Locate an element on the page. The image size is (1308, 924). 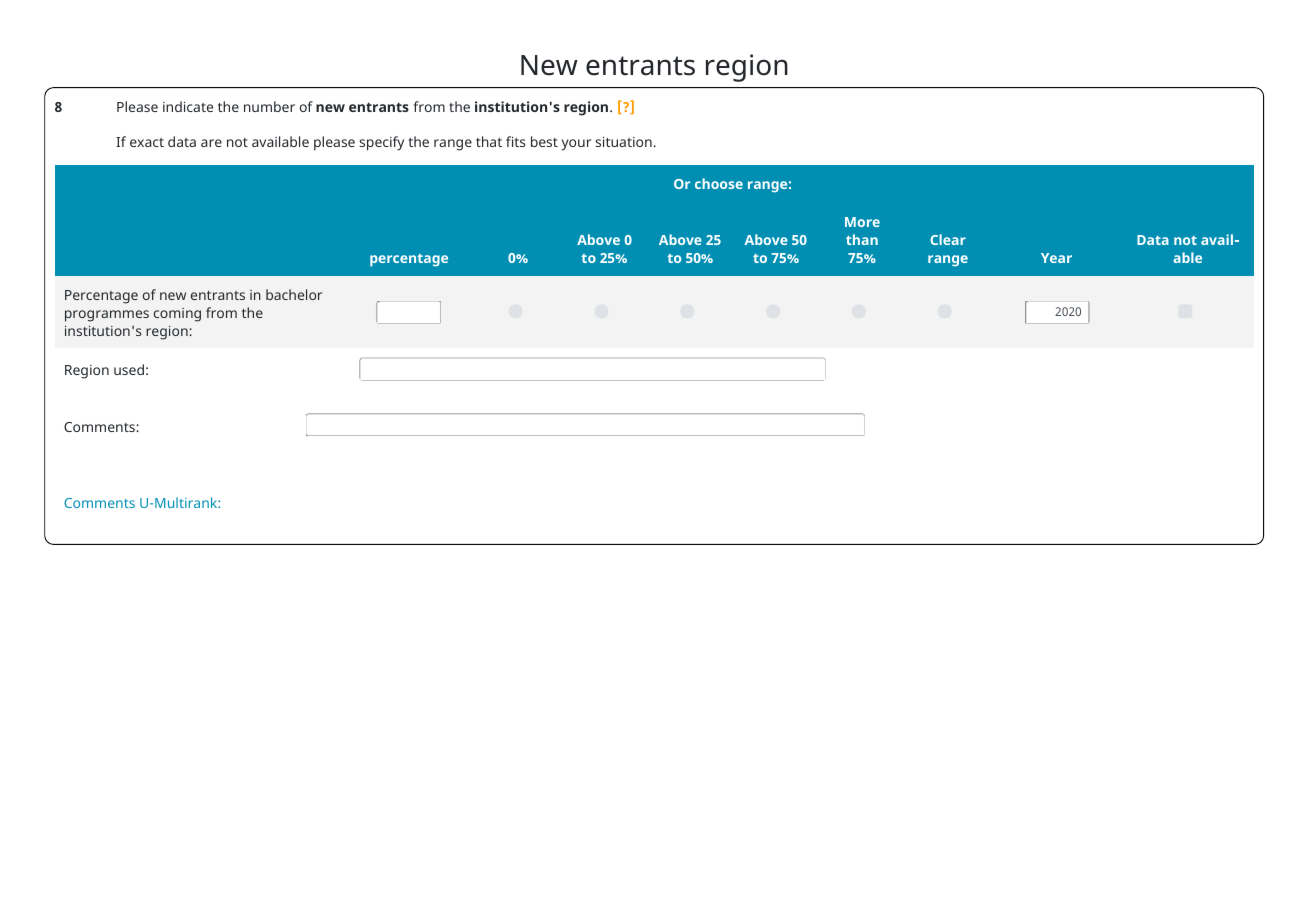
number is located at coordinates (269, 106).
